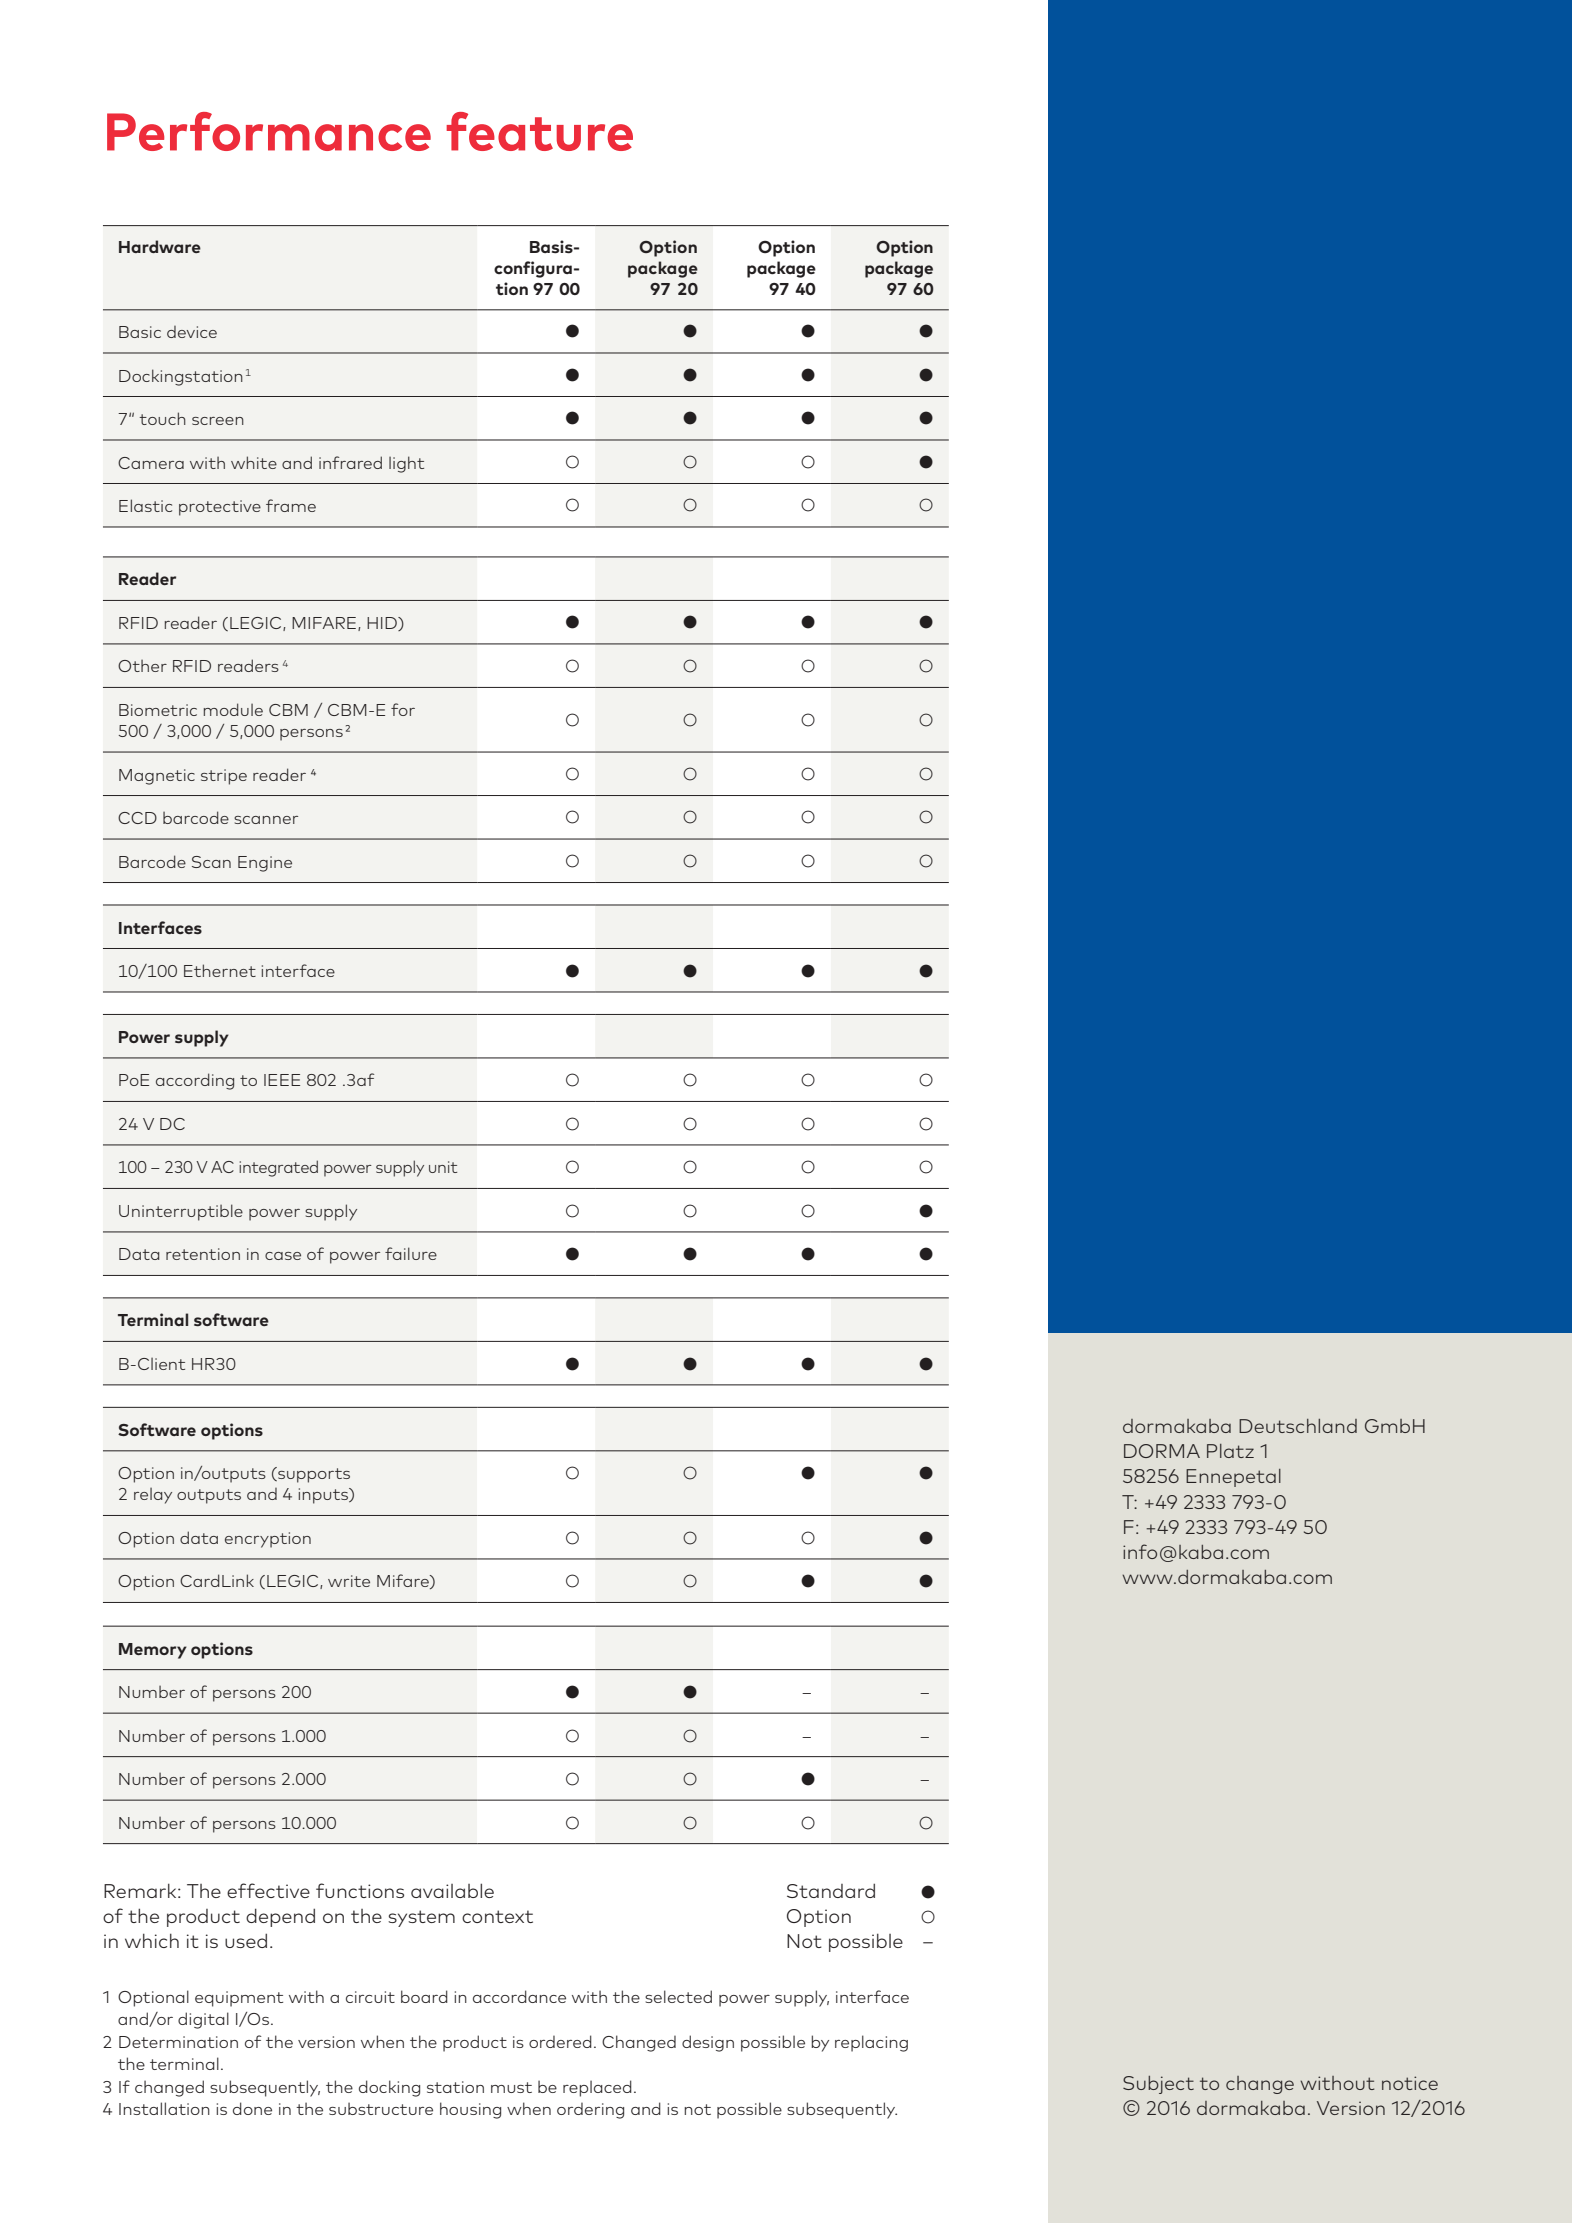  Describe the element at coordinates (269, 131) in the page. I see `Performance` at that location.
